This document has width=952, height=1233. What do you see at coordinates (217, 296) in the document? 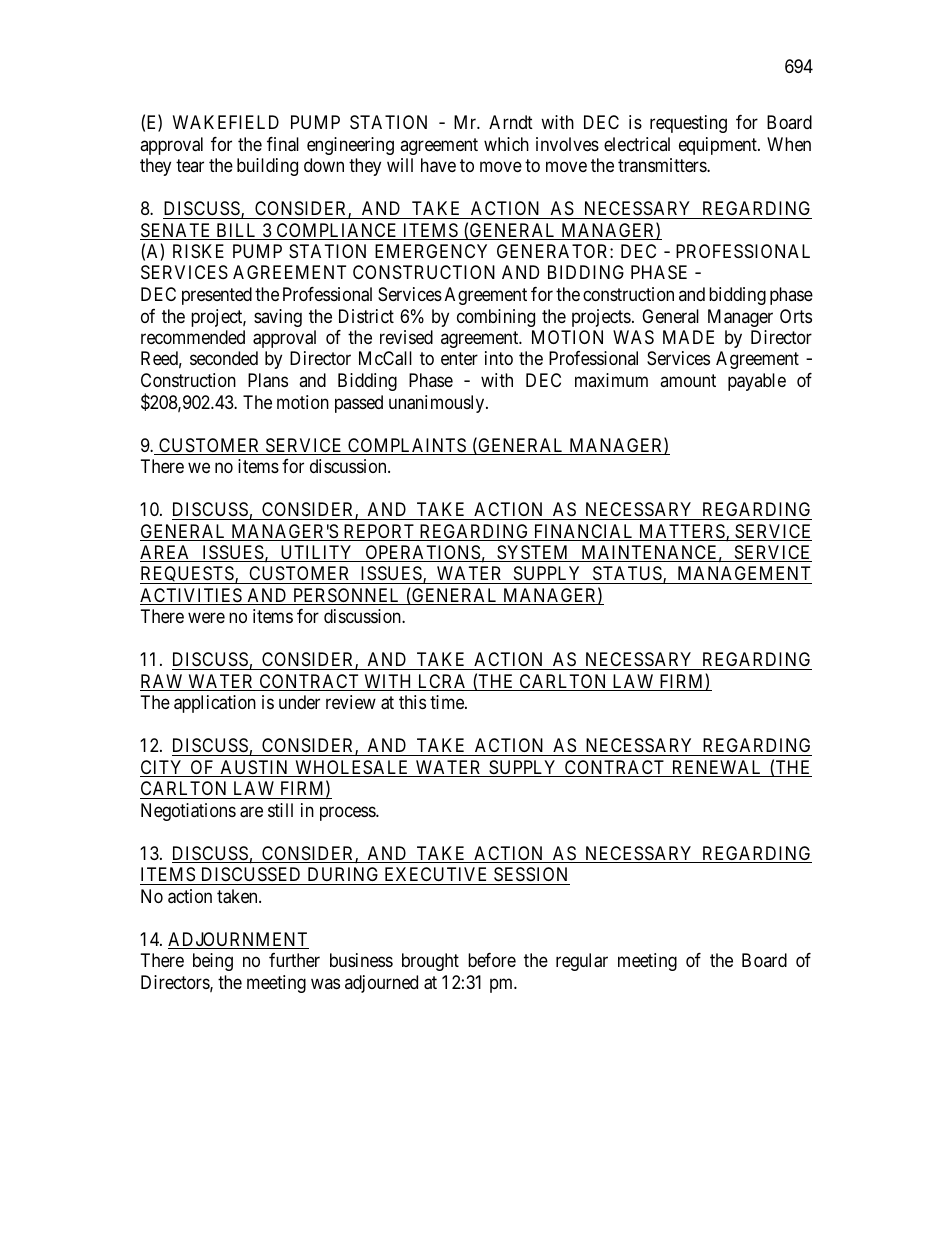
I see `presented` at bounding box center [217, 296].
